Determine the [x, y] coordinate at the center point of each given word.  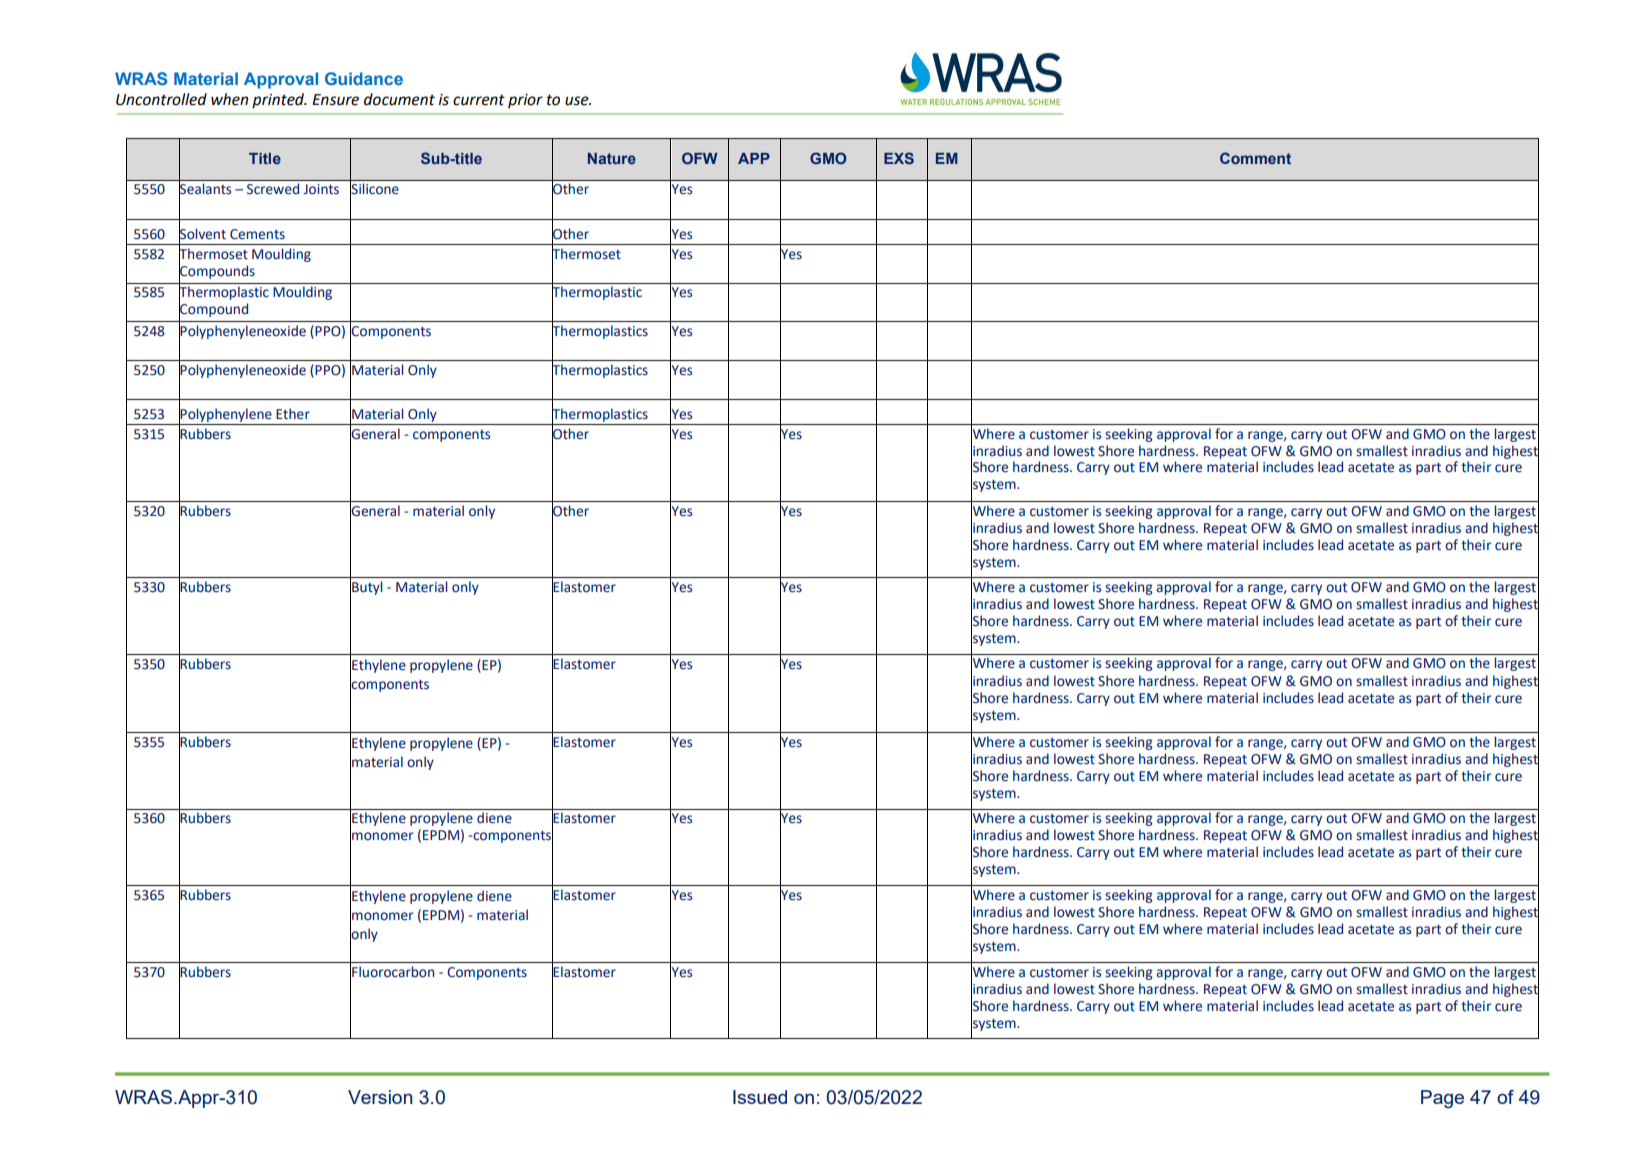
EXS [899, 158]
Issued [760, 1097]
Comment [1255, 158]
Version [380, 1097]
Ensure [335, 100]
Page [1442, 1099]
